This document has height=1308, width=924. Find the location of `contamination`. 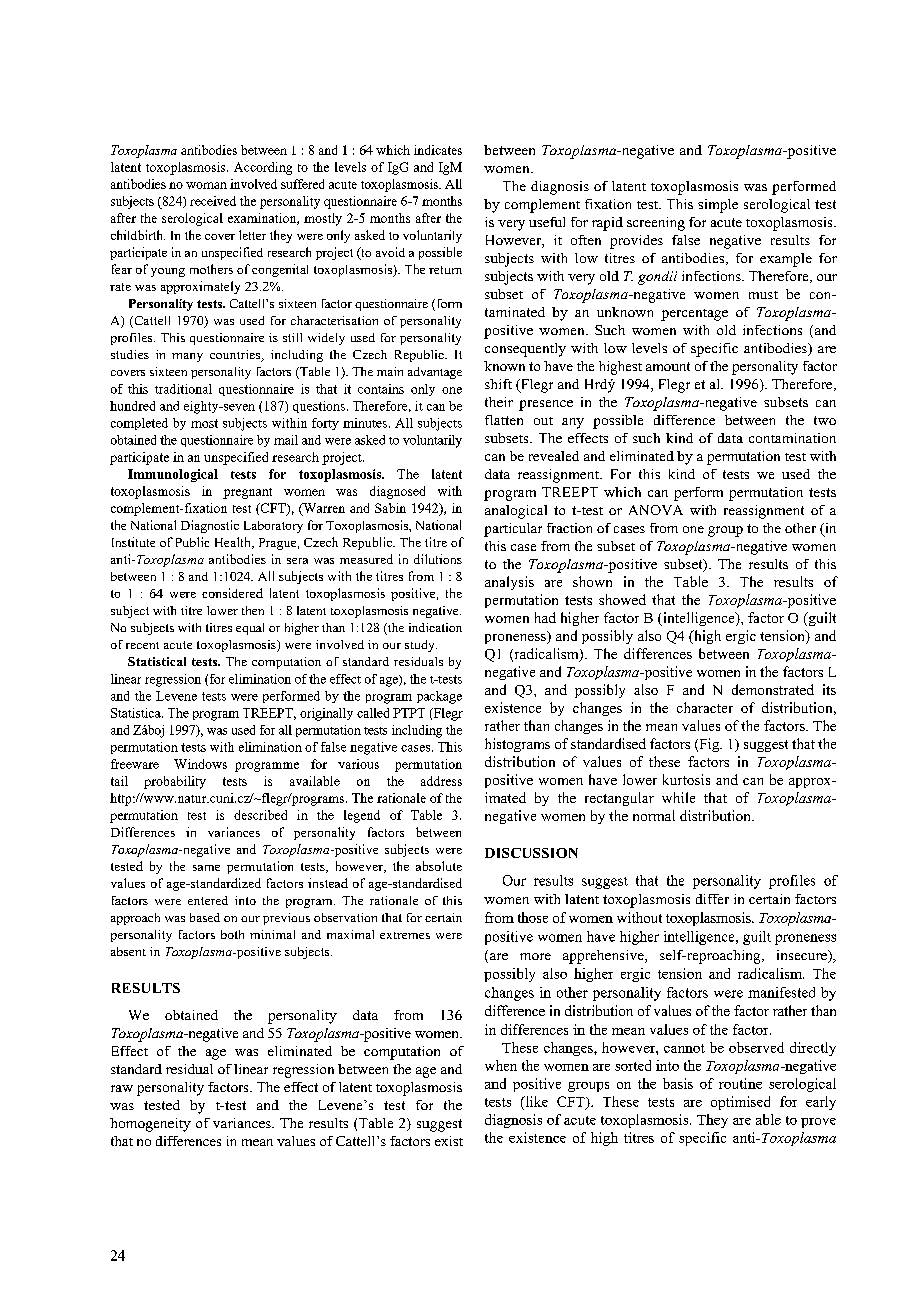

contamination is located at coordinates (792, 438).
